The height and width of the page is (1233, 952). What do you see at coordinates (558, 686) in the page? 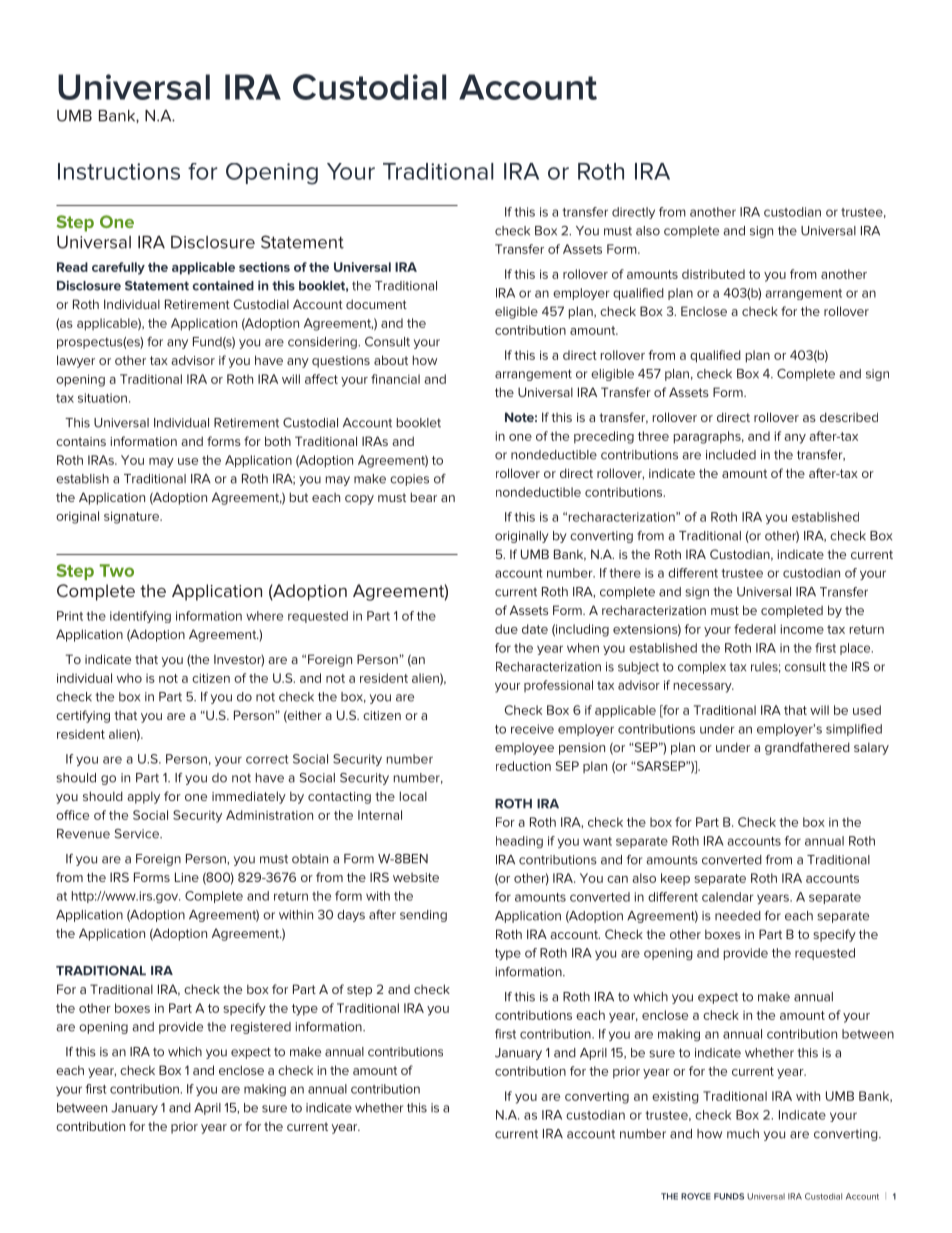
I see `professional` at bounding box center [558, 686].
